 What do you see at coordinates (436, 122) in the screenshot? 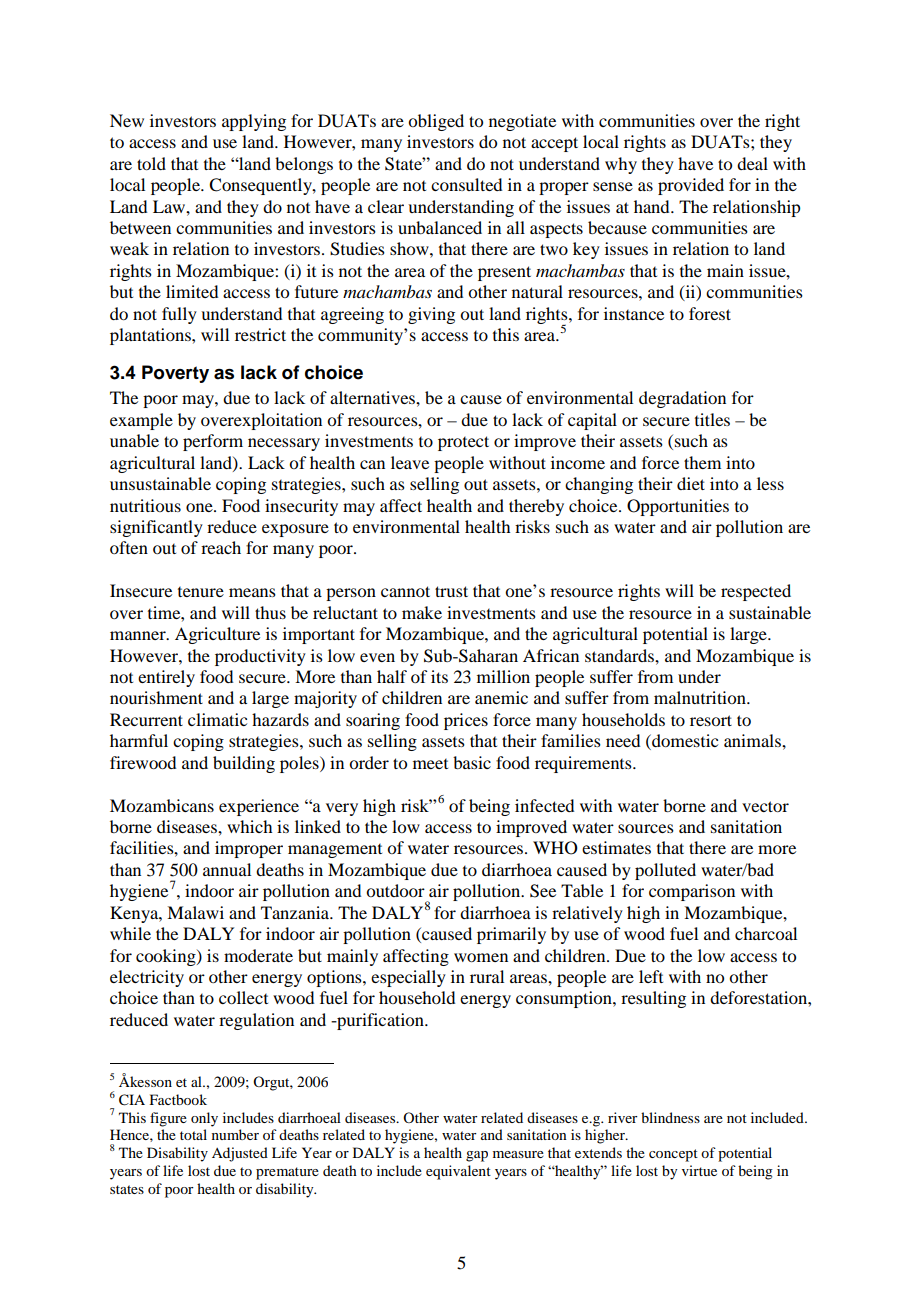
I see `obliged` at bounding box center [436, 122].
